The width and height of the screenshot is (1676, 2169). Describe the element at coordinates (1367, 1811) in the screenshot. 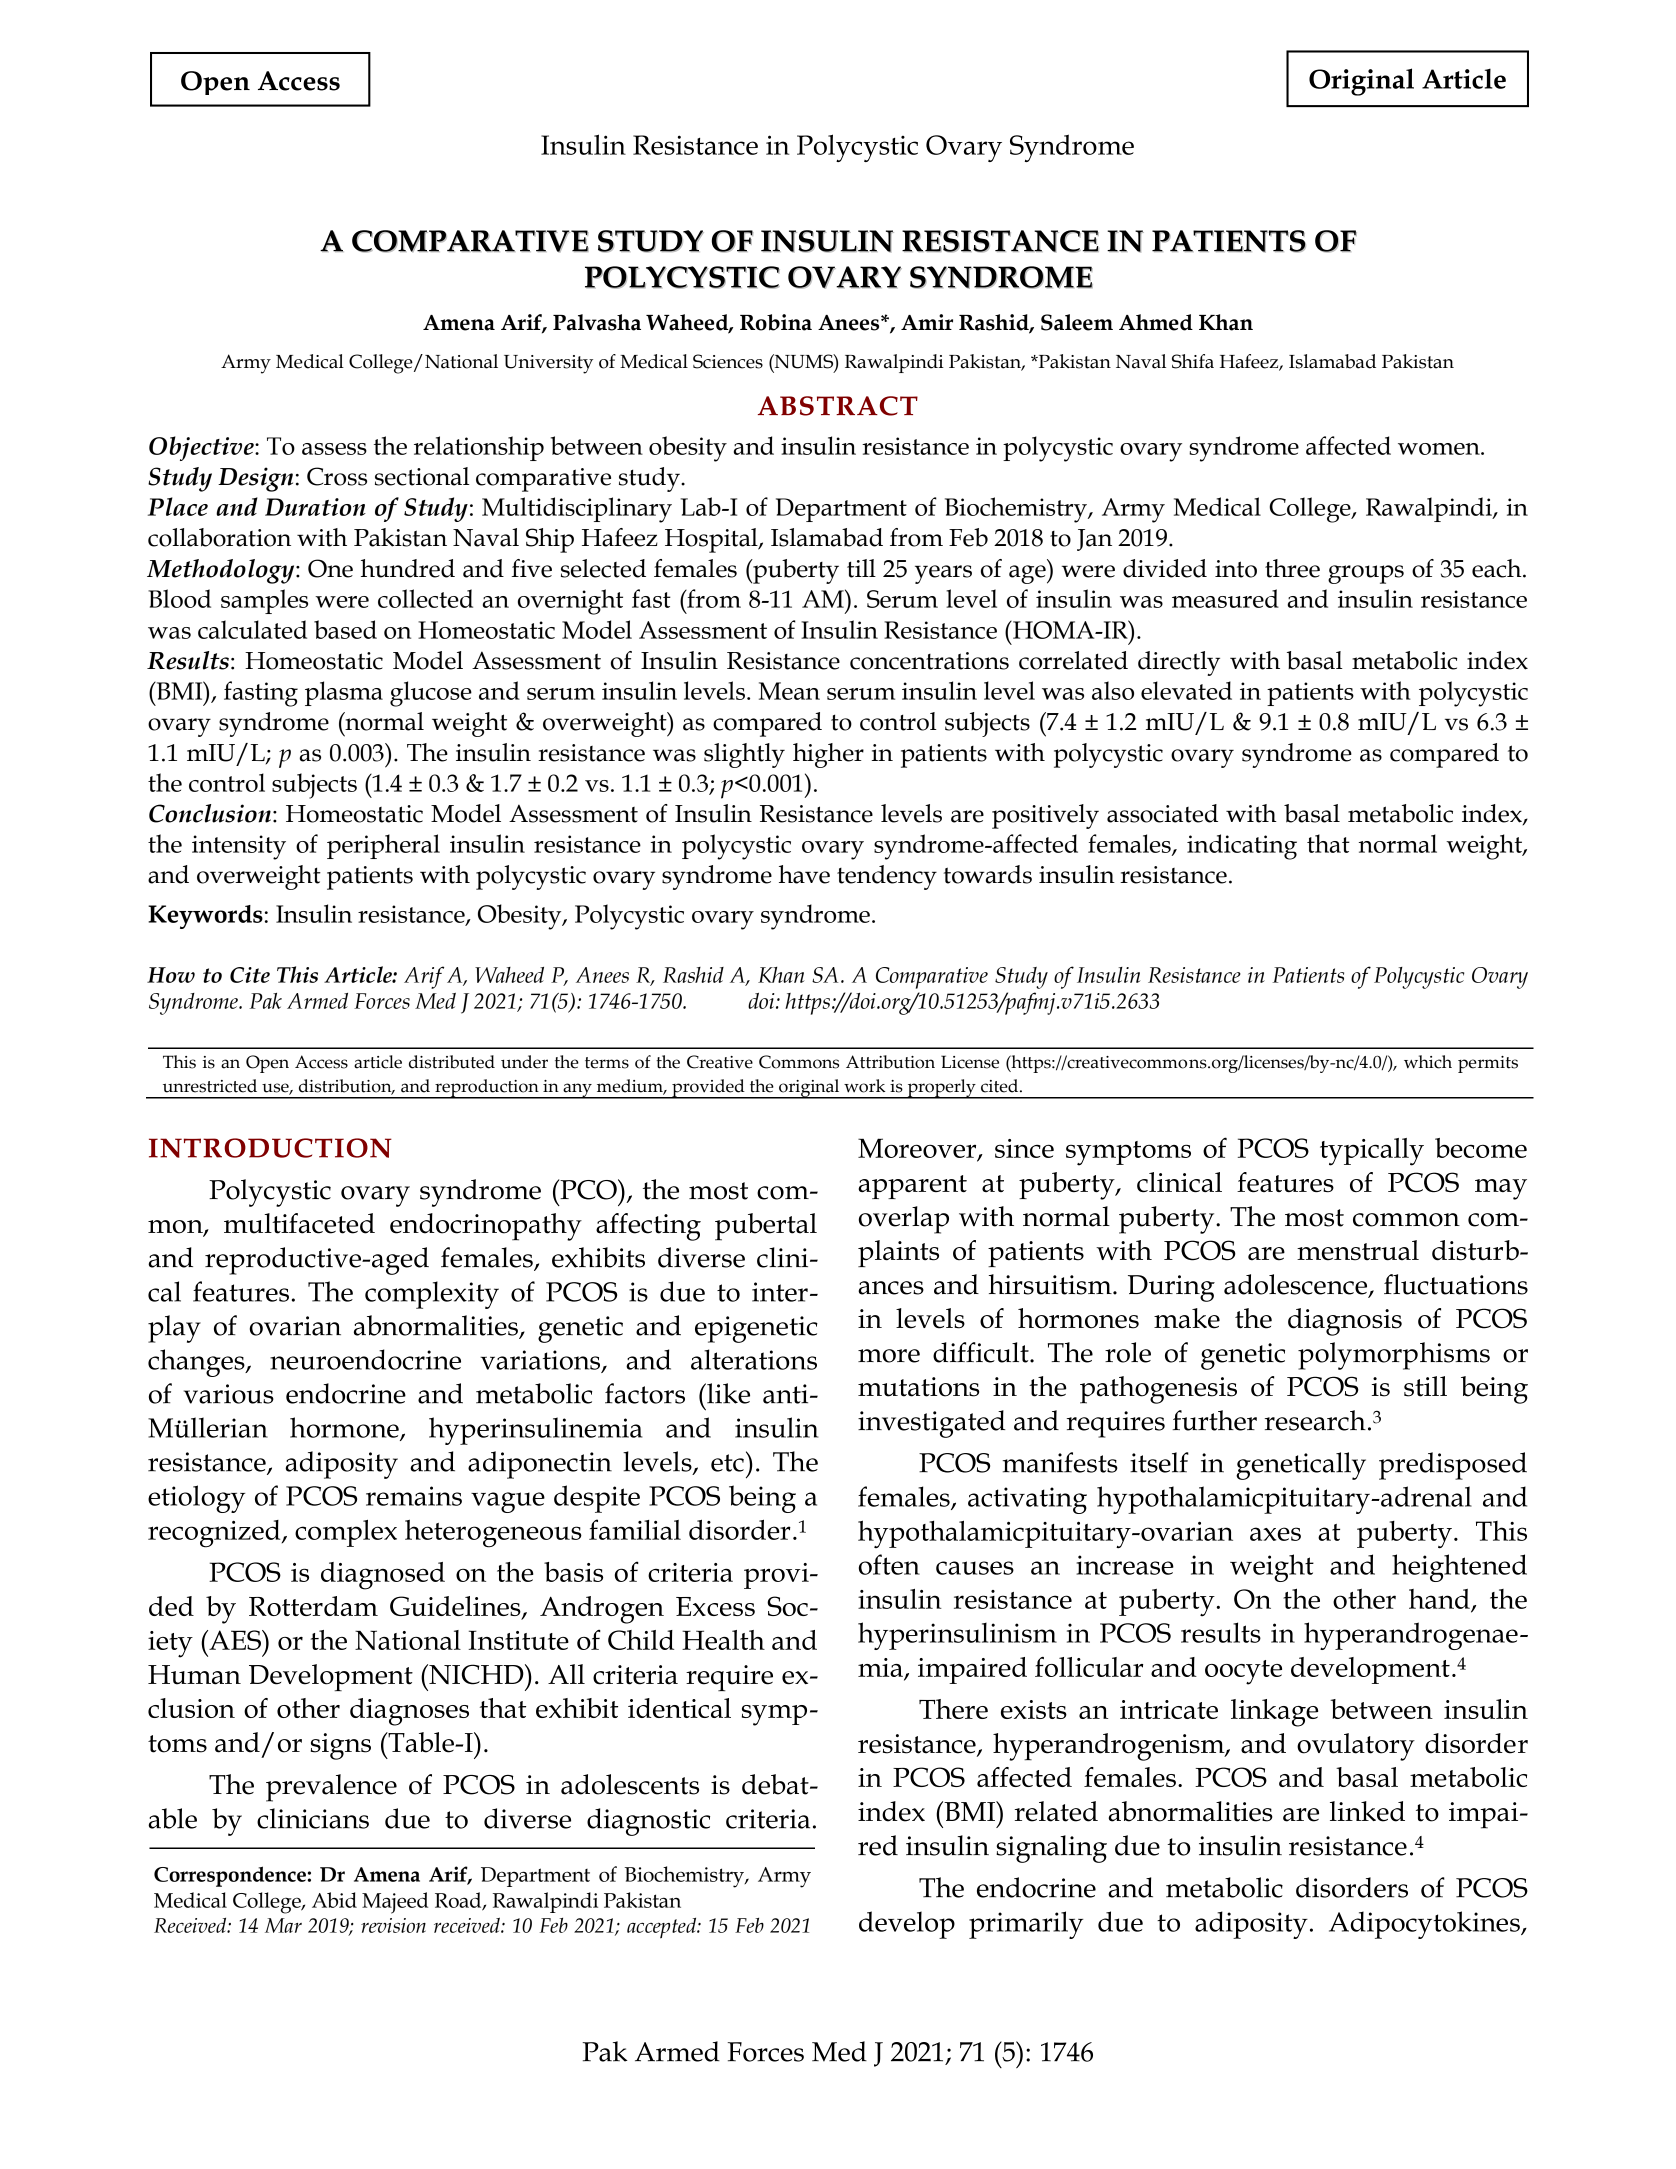

I see `linked` at that location.
